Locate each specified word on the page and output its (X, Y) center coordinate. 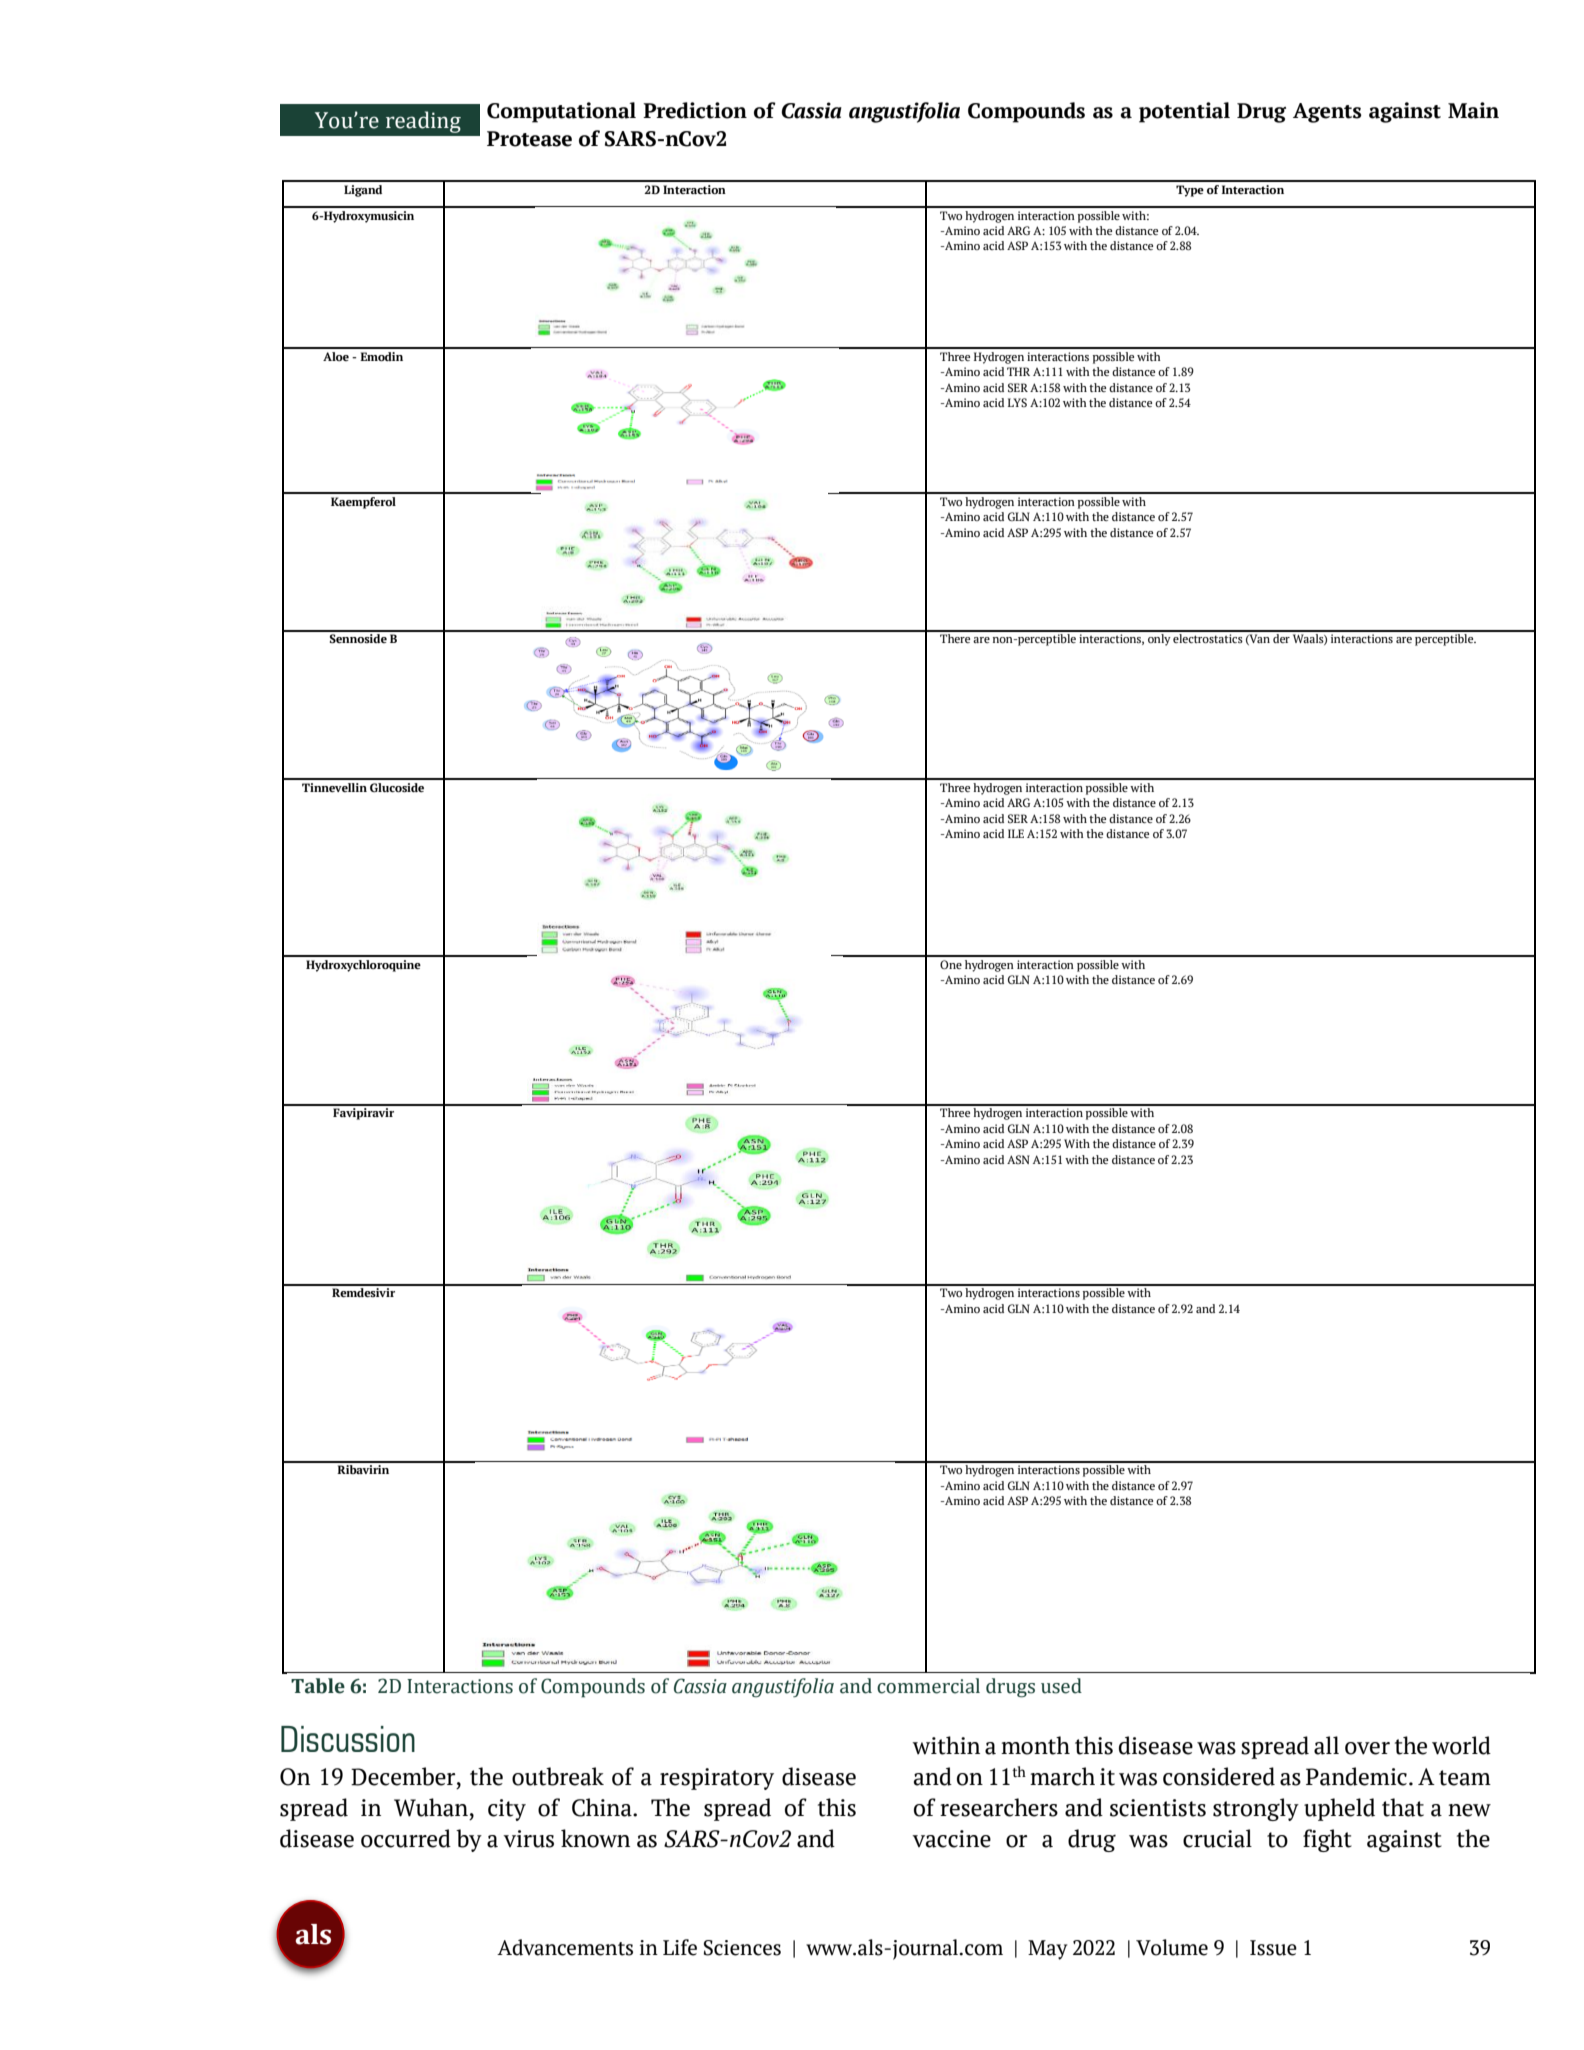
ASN (1018, 1159)
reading (423, 122)
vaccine (951, 1839)
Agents (1327, 113)
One (951, 964)
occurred (406, 1838)
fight (1327, 1840)
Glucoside (397, 787)
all (1326, 1745)
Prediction (695, 110)
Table (318, 1686)
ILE (1016, 833)
